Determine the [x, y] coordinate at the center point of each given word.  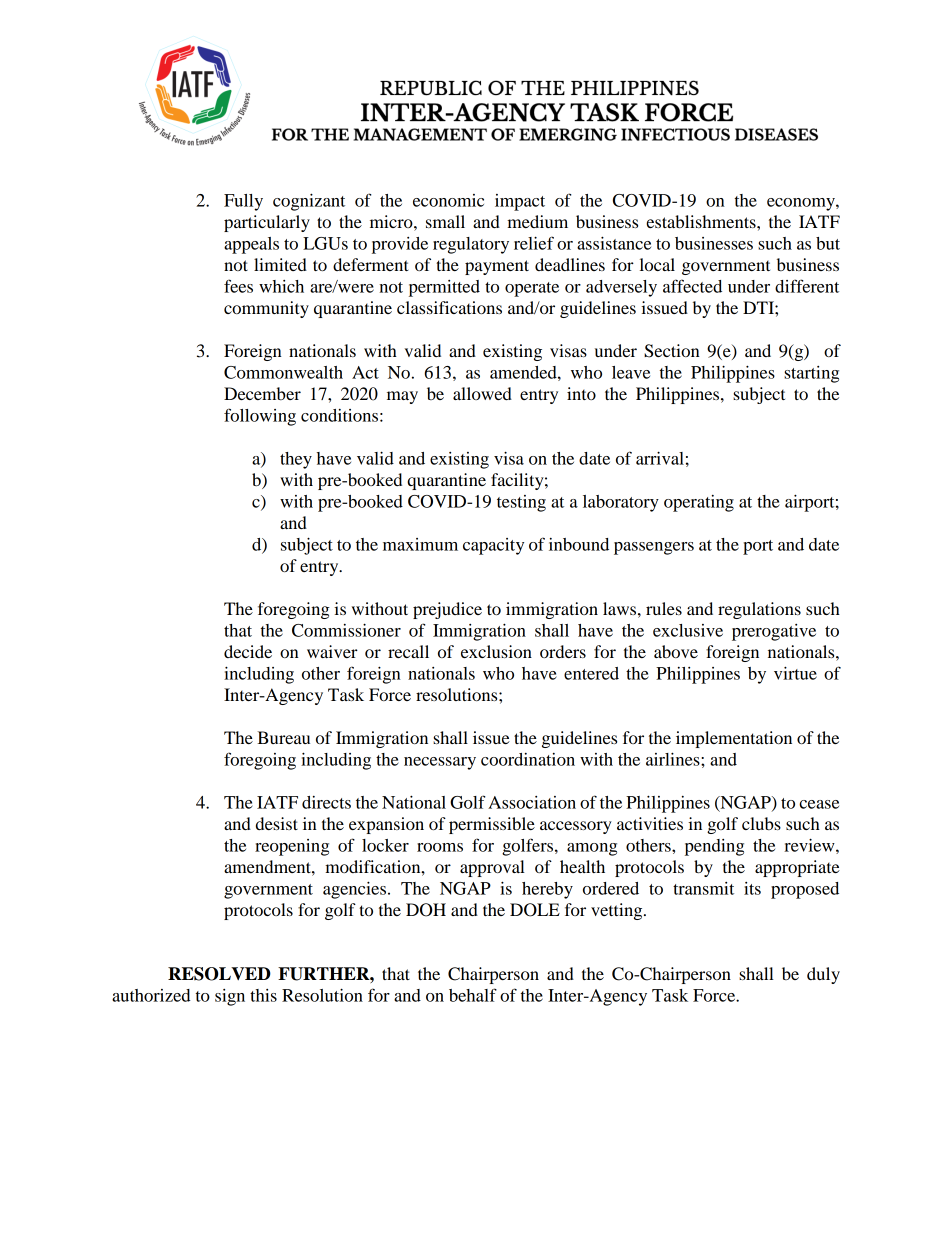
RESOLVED [219, 974]
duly [823, 975]
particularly [267, 223]
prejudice [447, 610]
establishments [702, 221]
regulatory [471, 245]
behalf [473, 995]
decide [248, 651]
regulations [759, 610]
